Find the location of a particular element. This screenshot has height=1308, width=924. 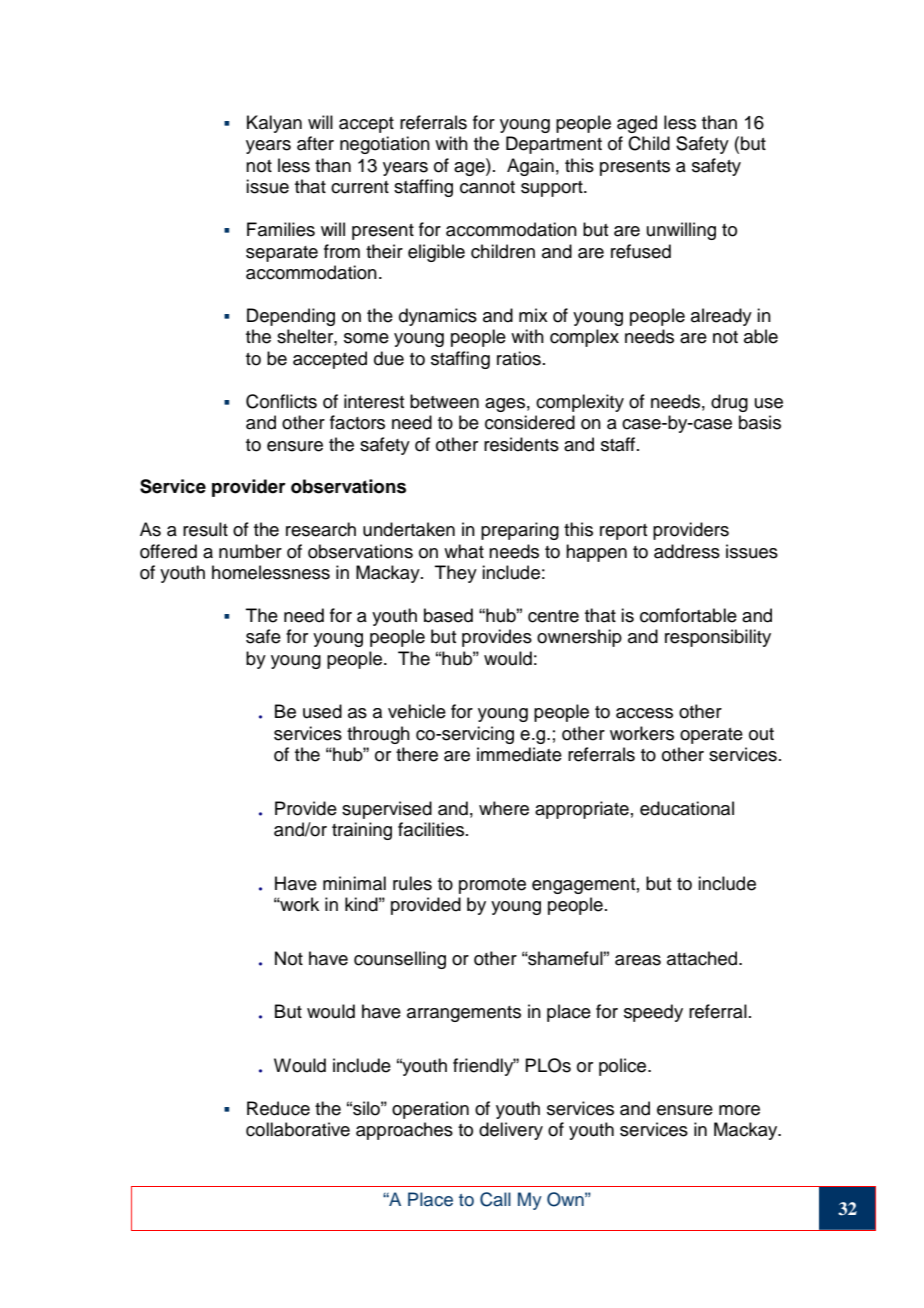

aged is located at coordinates (637, 124).
